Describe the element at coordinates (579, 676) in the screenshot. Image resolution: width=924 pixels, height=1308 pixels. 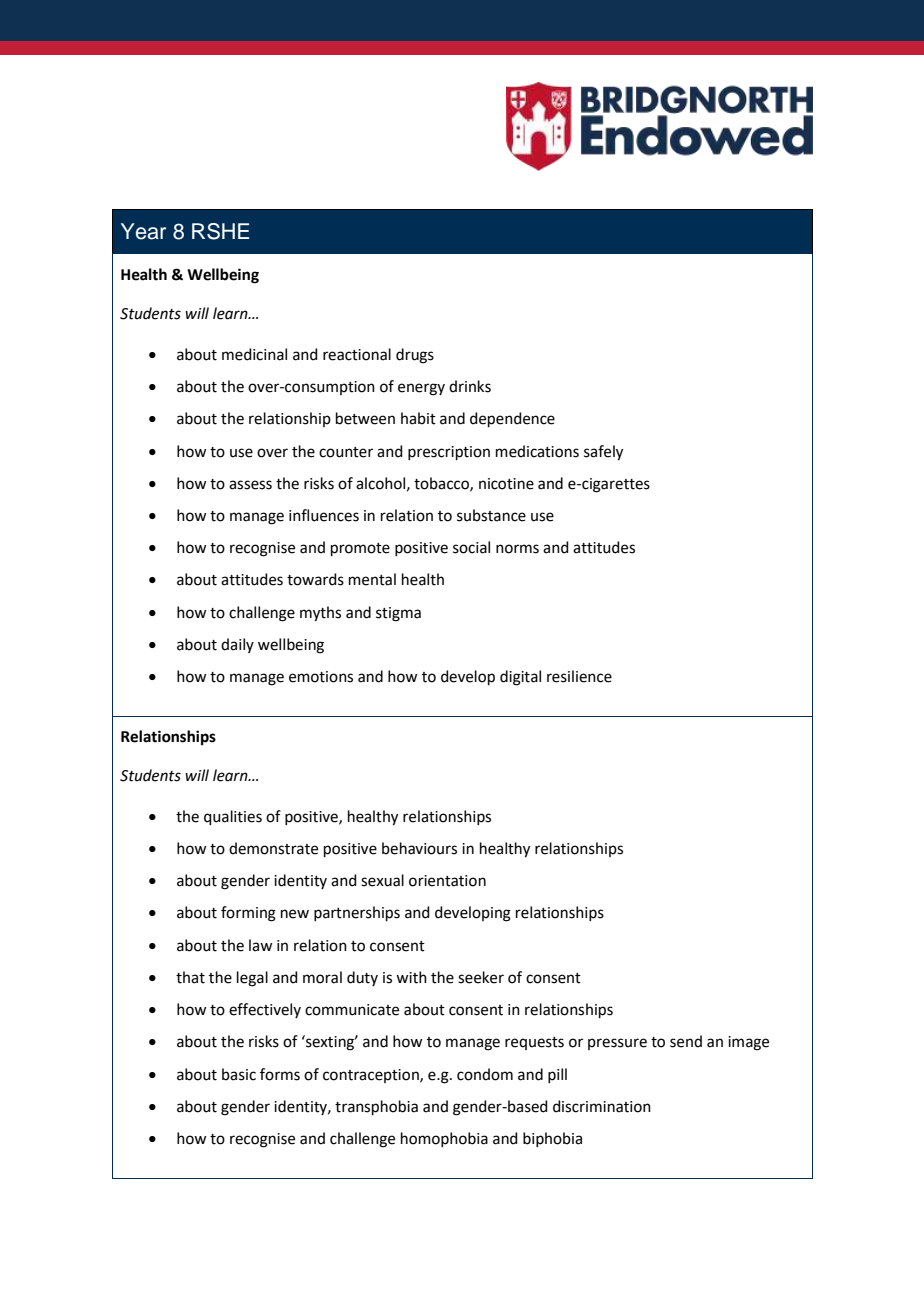
I see `resilience` at that location.
